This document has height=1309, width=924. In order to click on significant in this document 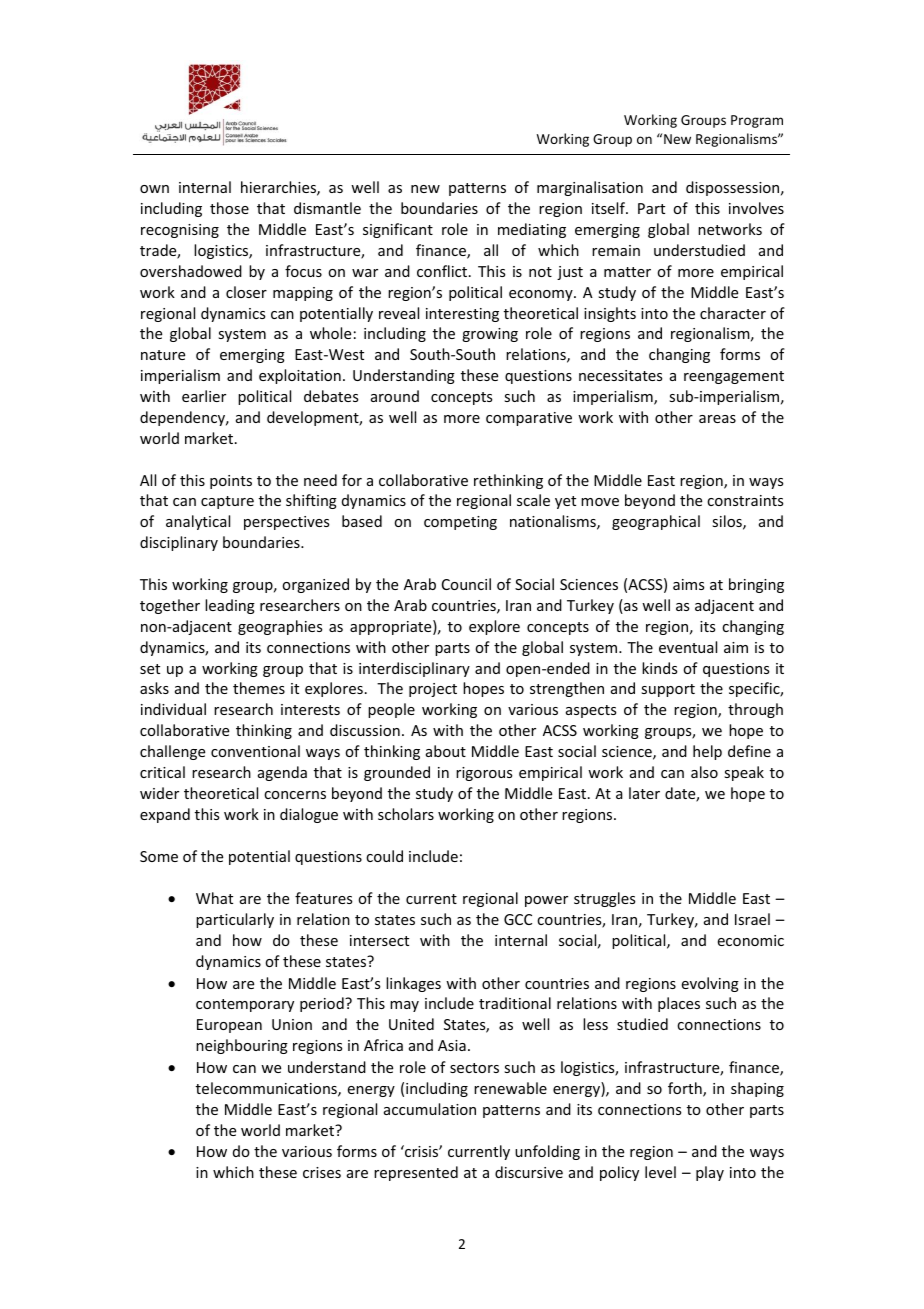, I will do `click(398, 230)`.
